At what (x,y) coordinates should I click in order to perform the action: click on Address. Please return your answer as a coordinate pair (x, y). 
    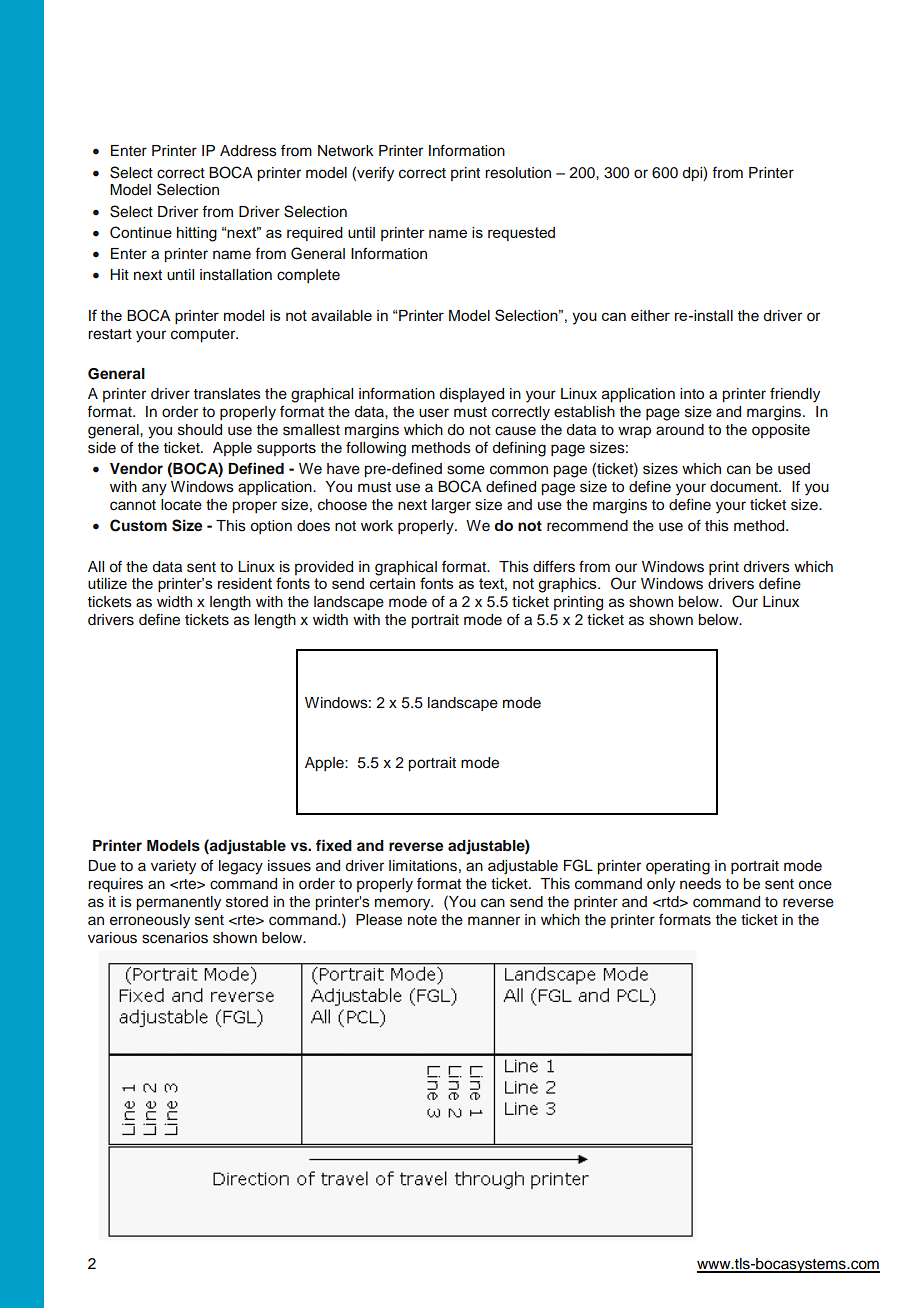
    Looking at the image, I should click on (248, 151).
